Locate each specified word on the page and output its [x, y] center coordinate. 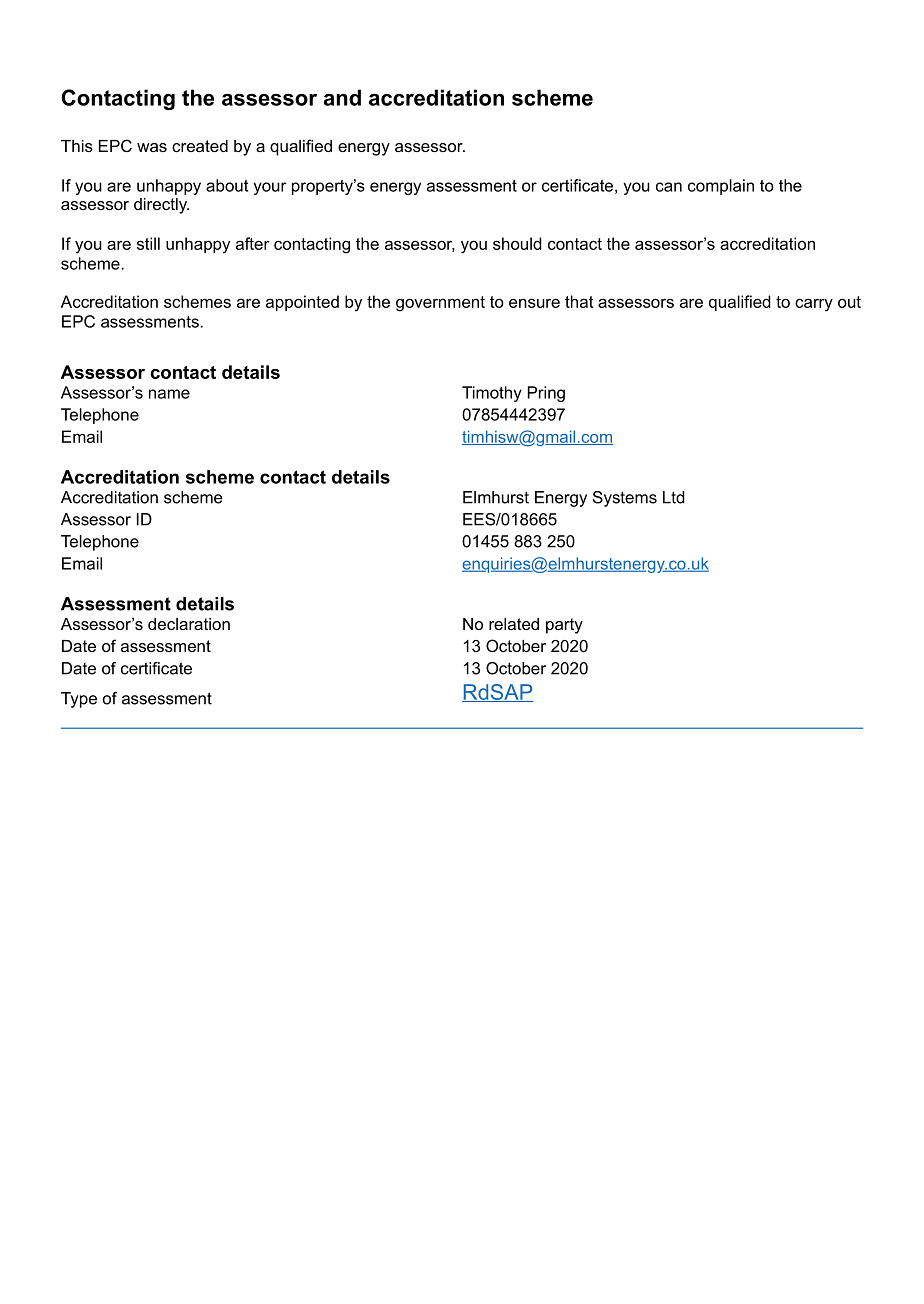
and [342, 97]
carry [814, 305]
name [169, 394]
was [152, 147]
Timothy [492, 394]
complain [721, 187]
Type [79, 700]
